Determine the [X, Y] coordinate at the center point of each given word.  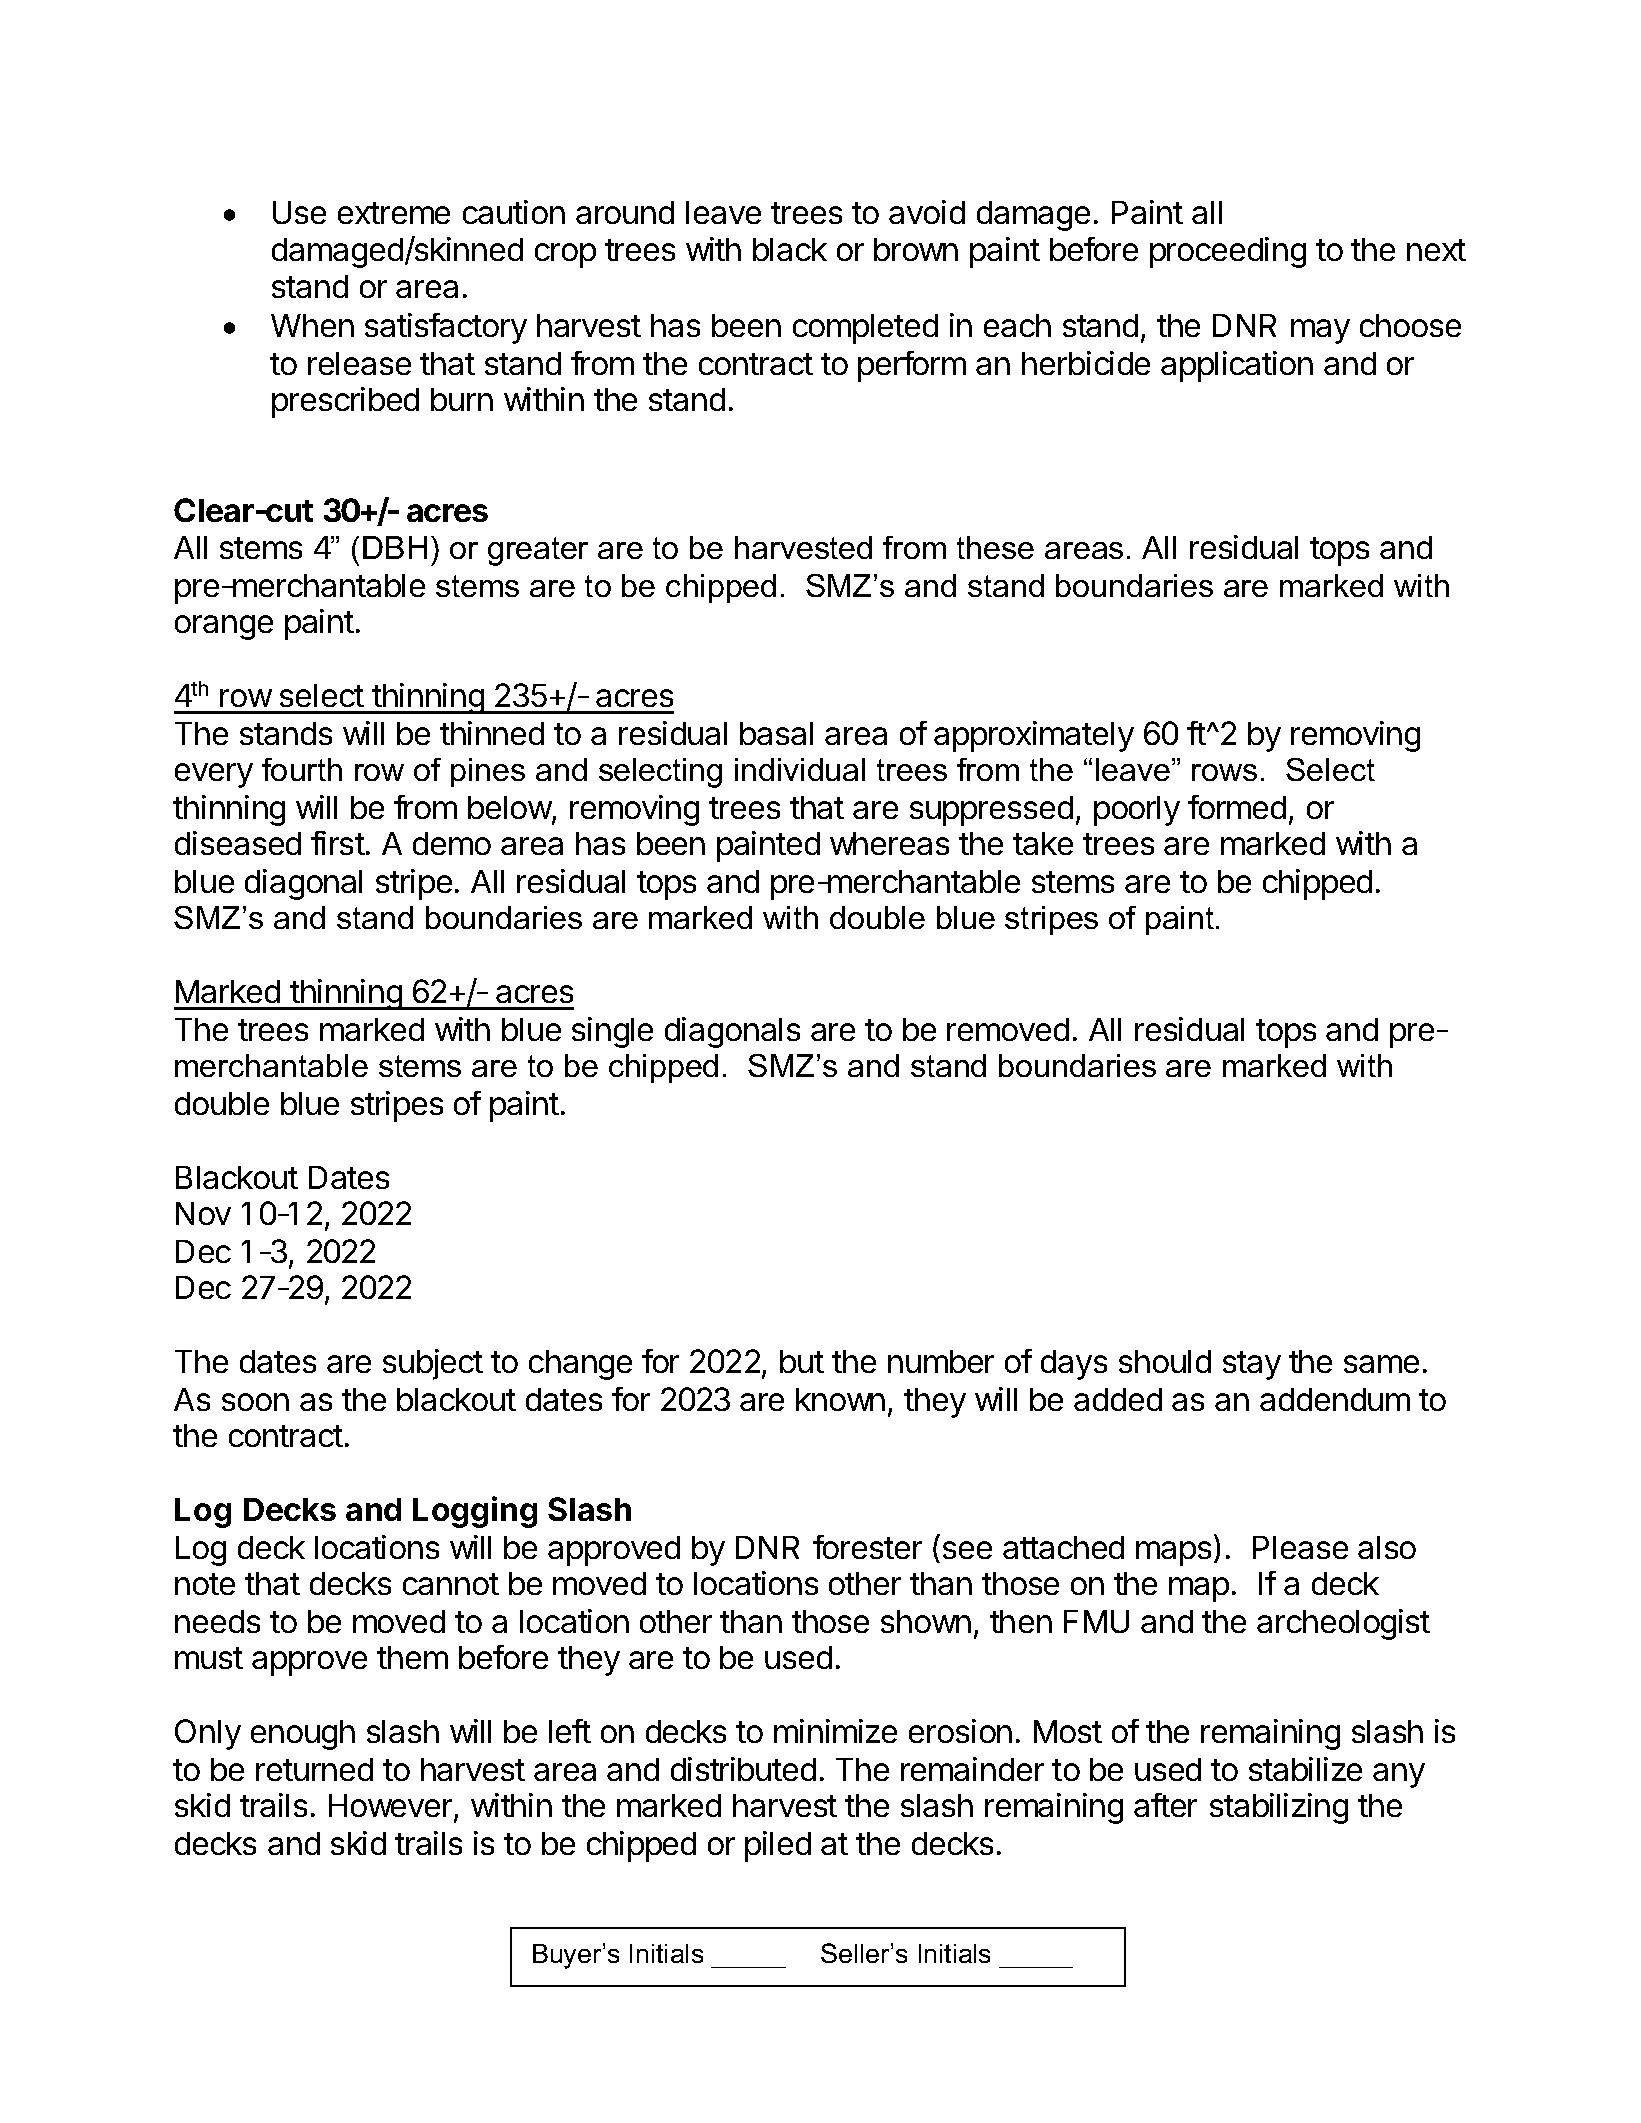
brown [916, 249]
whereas [889, 843]
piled [778, 1846]
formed [1237, 807]
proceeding [1228, 252]
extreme [394, 213]
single [612, 1032]
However [392, 1807]
